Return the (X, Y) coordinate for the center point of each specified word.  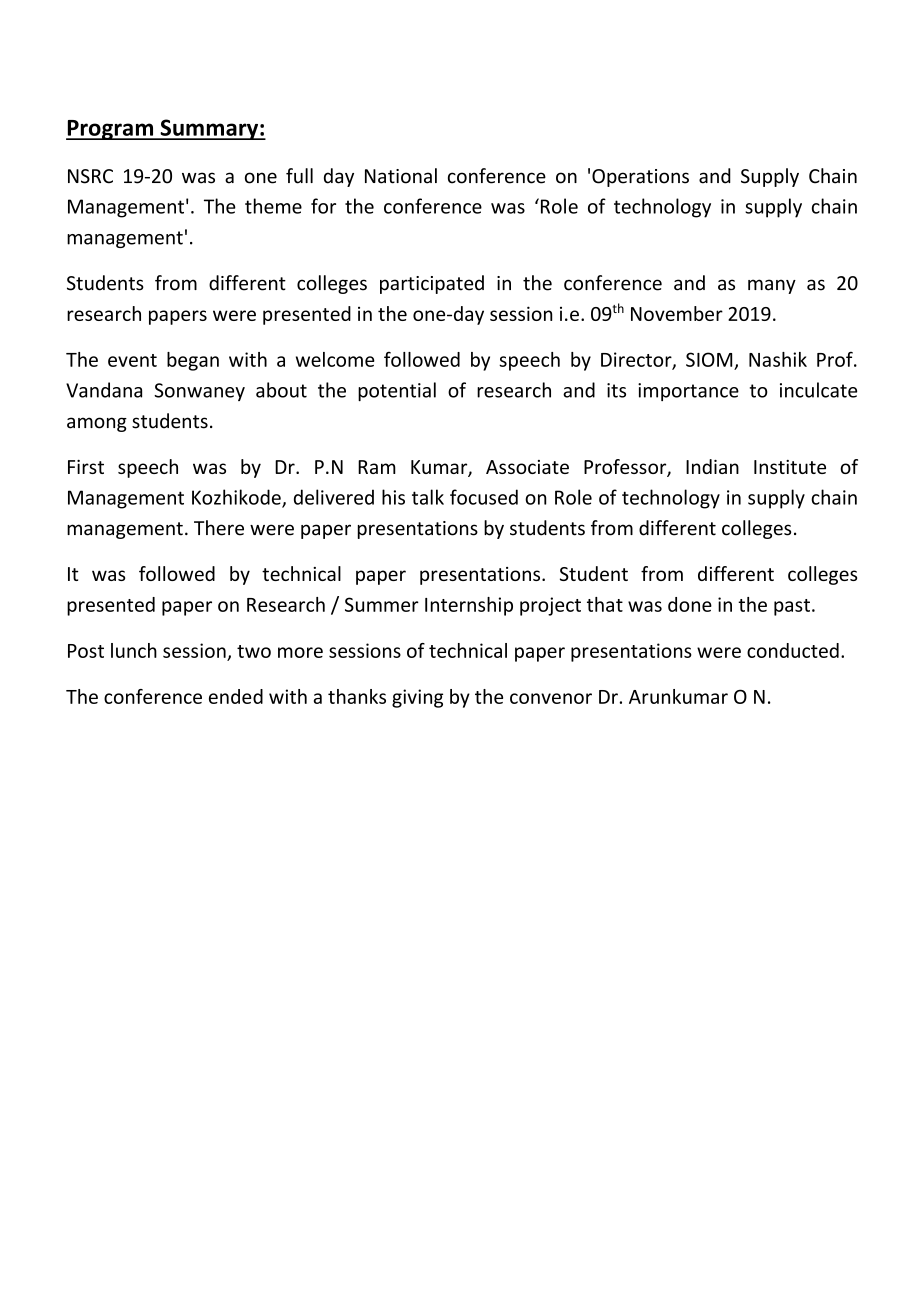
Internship (469, 606)
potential (397, 391)
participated (432, 284)
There (219, 528)
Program (111, 130)
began (193, 361)
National (401, 176)
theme (273, 206)
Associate (527, 467)
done (690, 604)
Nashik (778, 359)
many (772, 286)
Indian (712, 466)
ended (236, 696)
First (86, 467)
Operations (640, 178)
